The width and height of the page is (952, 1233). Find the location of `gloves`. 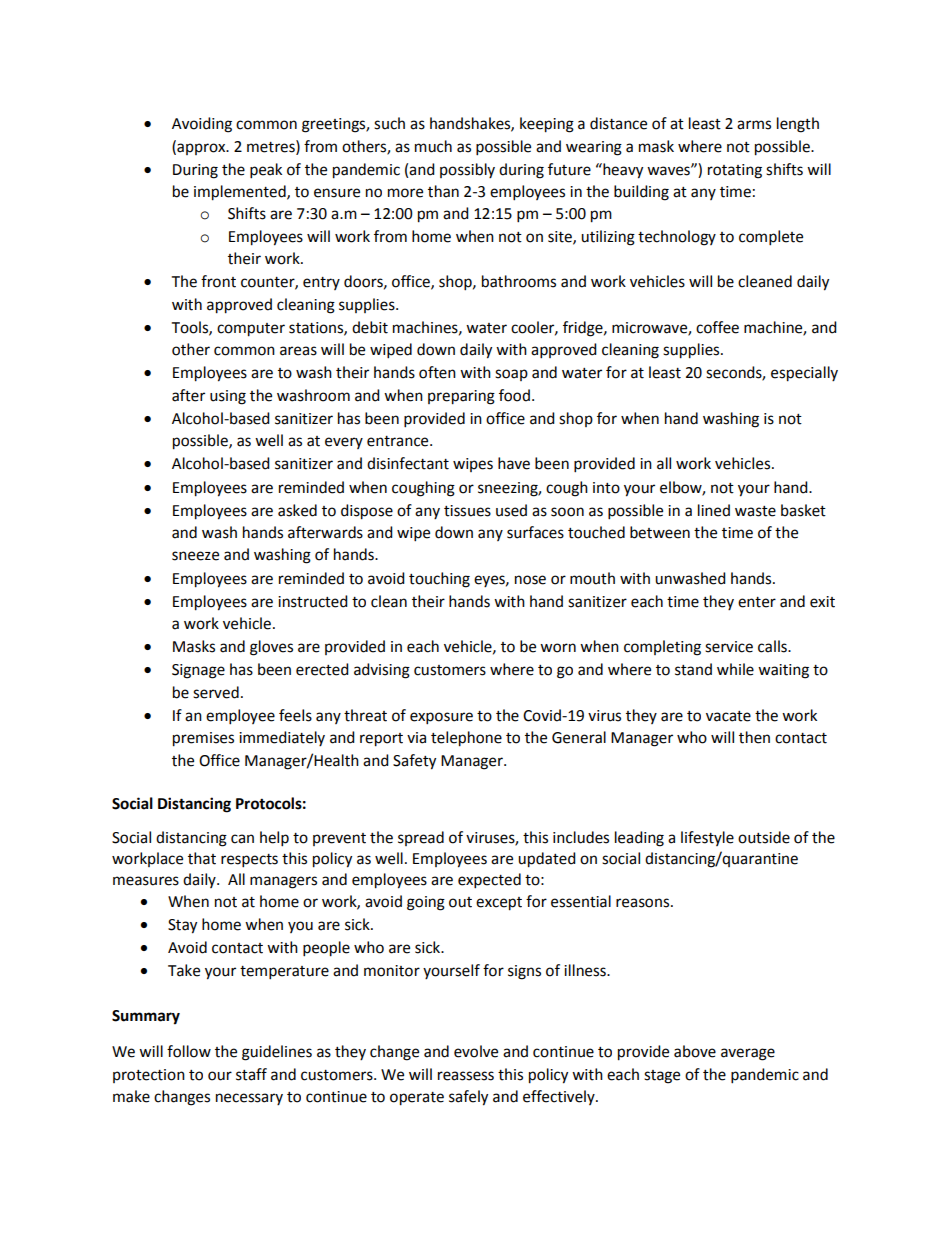

gloves is located at coordinates (271, 648).
